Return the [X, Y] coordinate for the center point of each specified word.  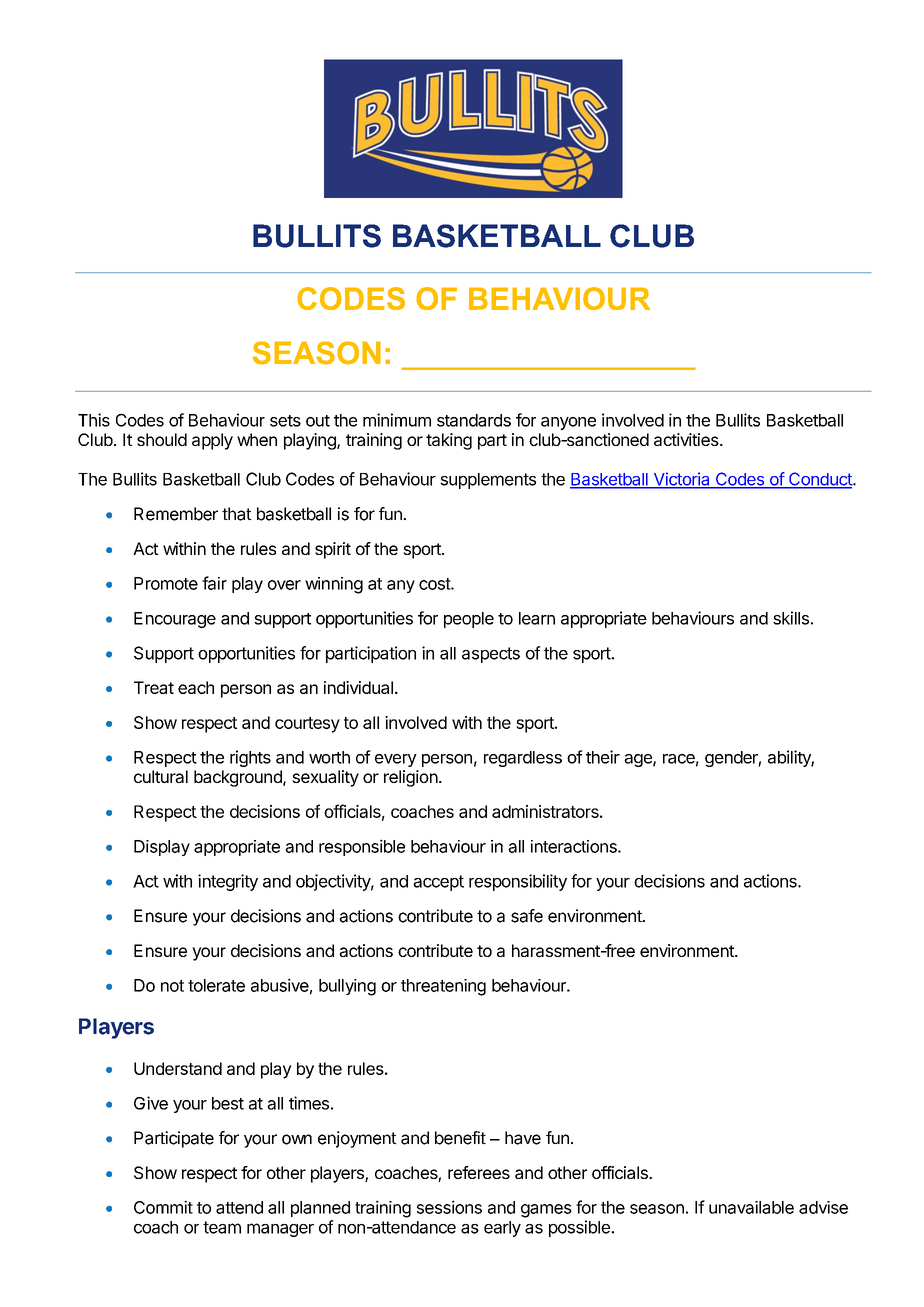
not [172, 986]
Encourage [175, 620]
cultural [161, 776]
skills [791, 618]
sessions [449, 1207]
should [162, 439]
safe [527, 916]
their [603, 757]
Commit [163, 1207]
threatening [443, 987]
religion [411, 778]
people [469, 620]
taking [449, 441]
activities [687, 439]
